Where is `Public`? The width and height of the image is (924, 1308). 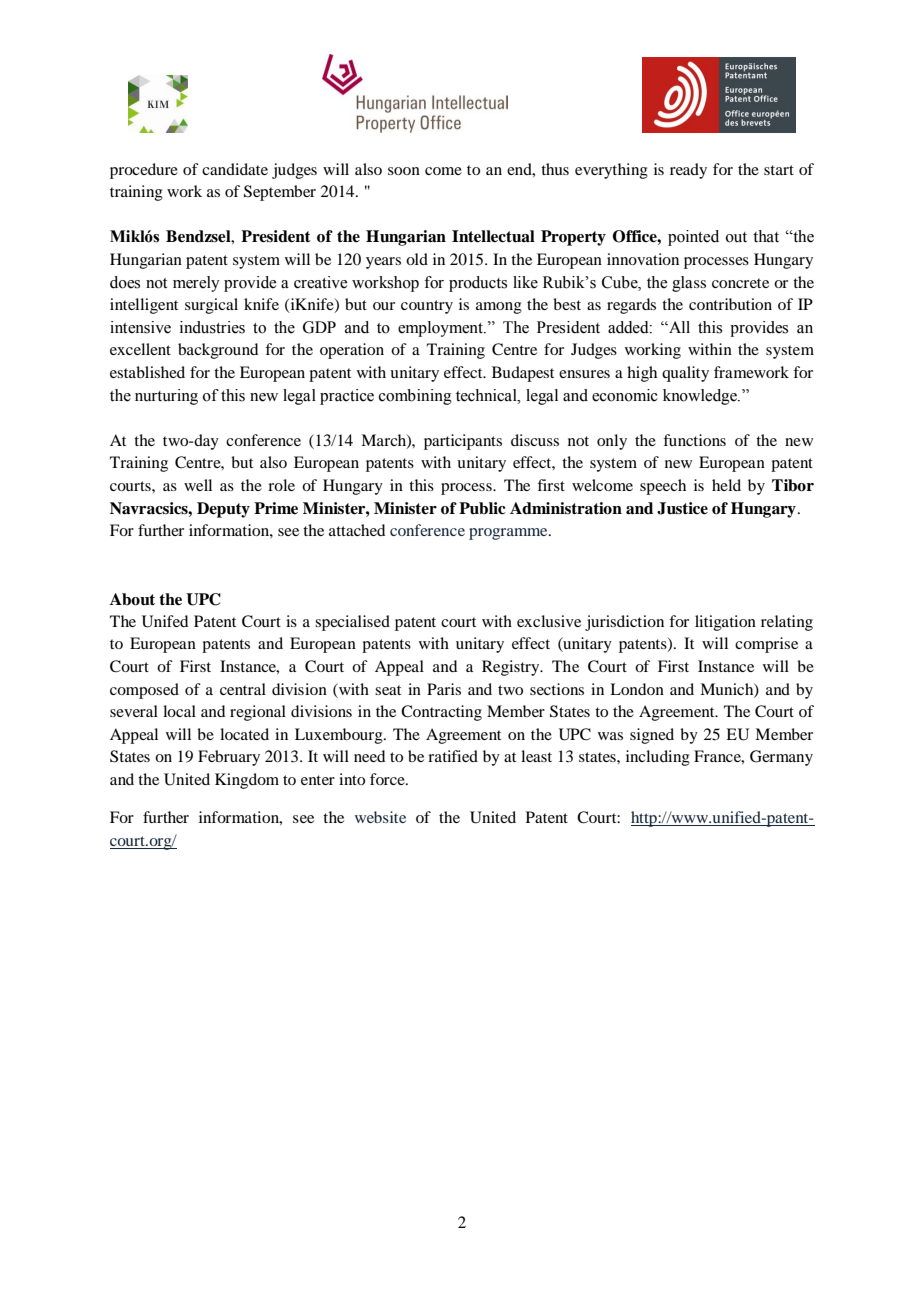 Public is located at coordinates (482, 508).
